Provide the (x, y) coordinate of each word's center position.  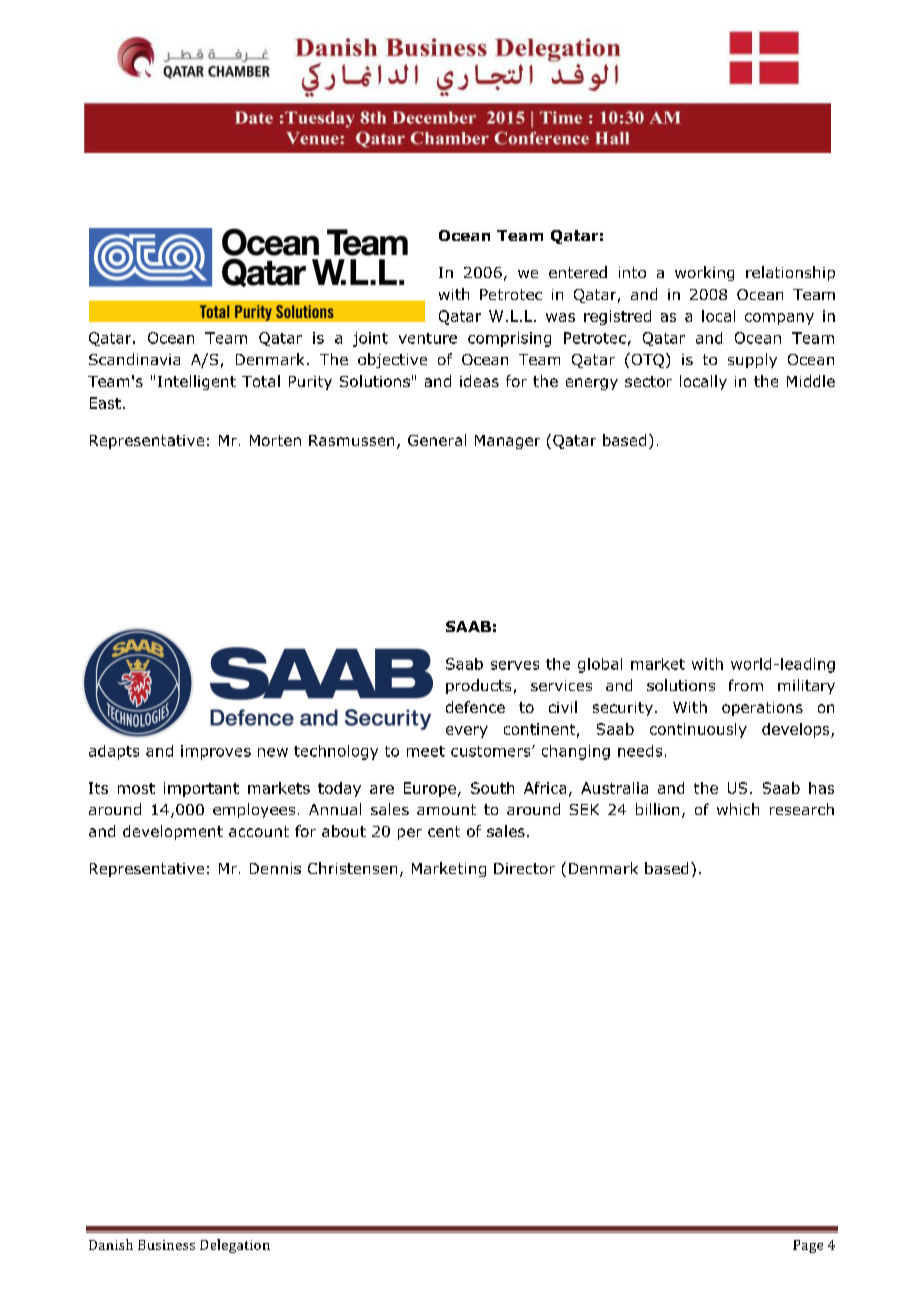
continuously (698, 730)
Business (166, 1245)
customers (492, 751)
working (704, 273)
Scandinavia (134, 359)
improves (216, 752)
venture (428, 338)
